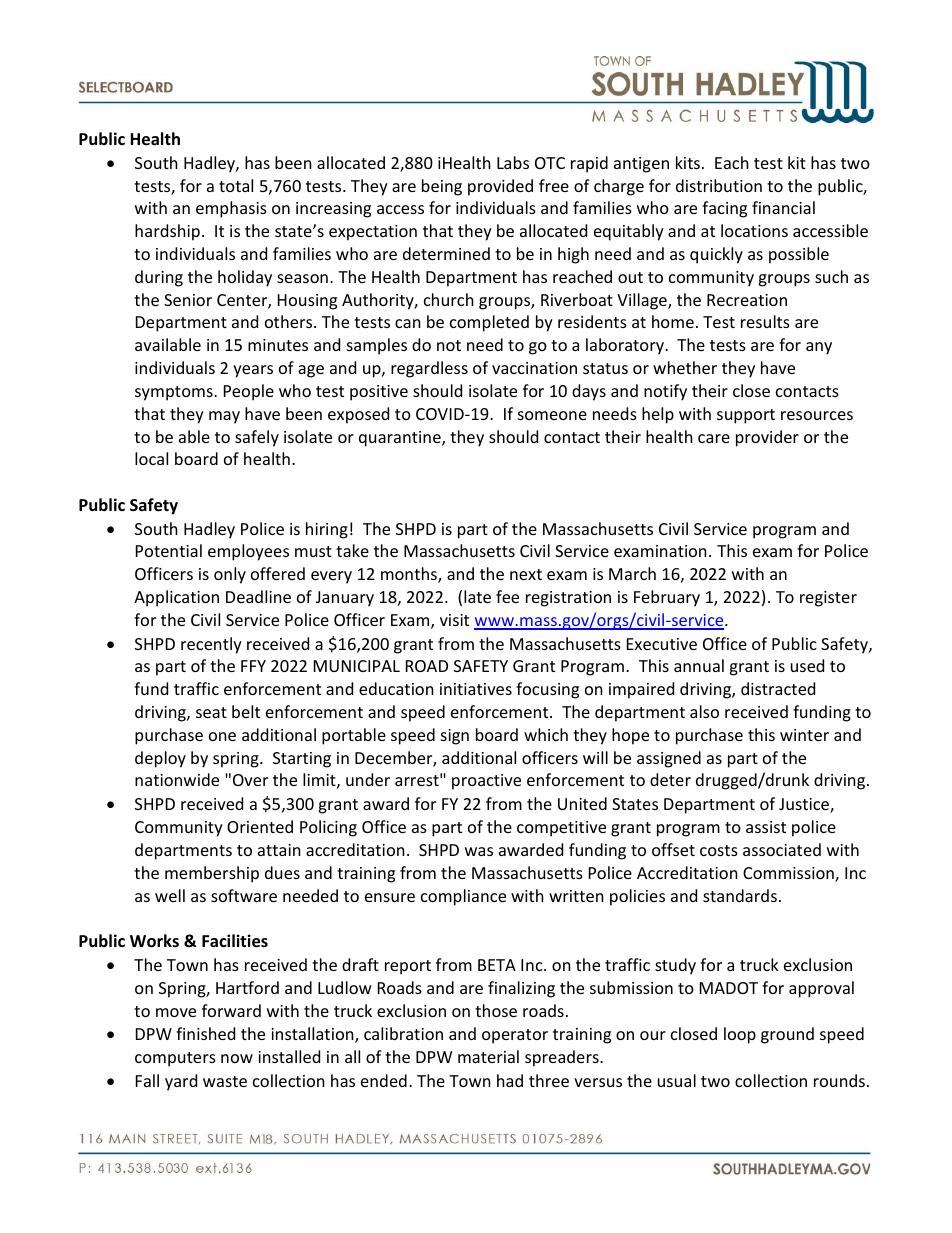 The height and width of the page is (1233, 952). Describe the element at coordinates (783, 207) in the page. I see `financial` at that location.
